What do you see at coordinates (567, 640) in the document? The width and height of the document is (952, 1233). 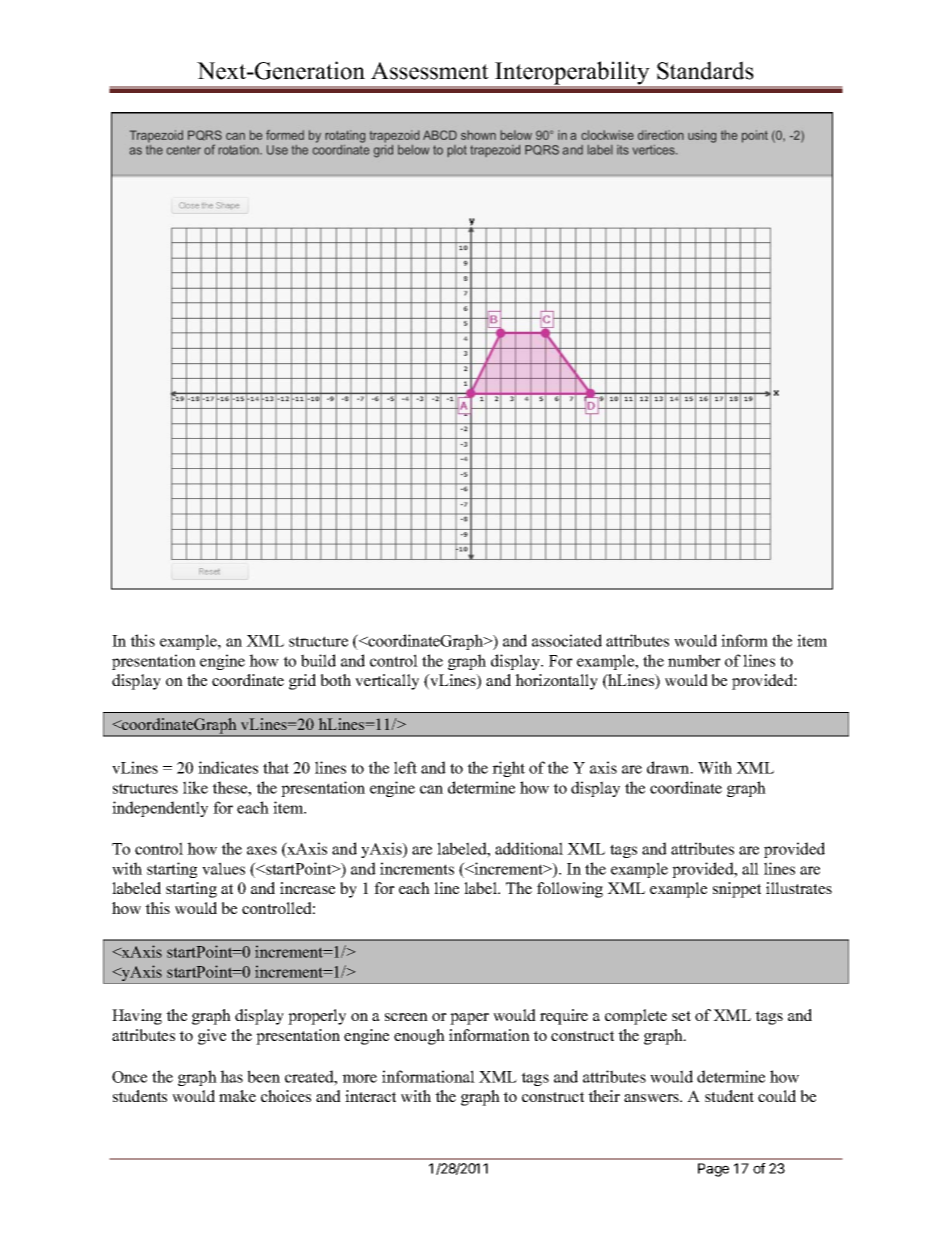 I see `associated` at bounding box center [567, 640].
